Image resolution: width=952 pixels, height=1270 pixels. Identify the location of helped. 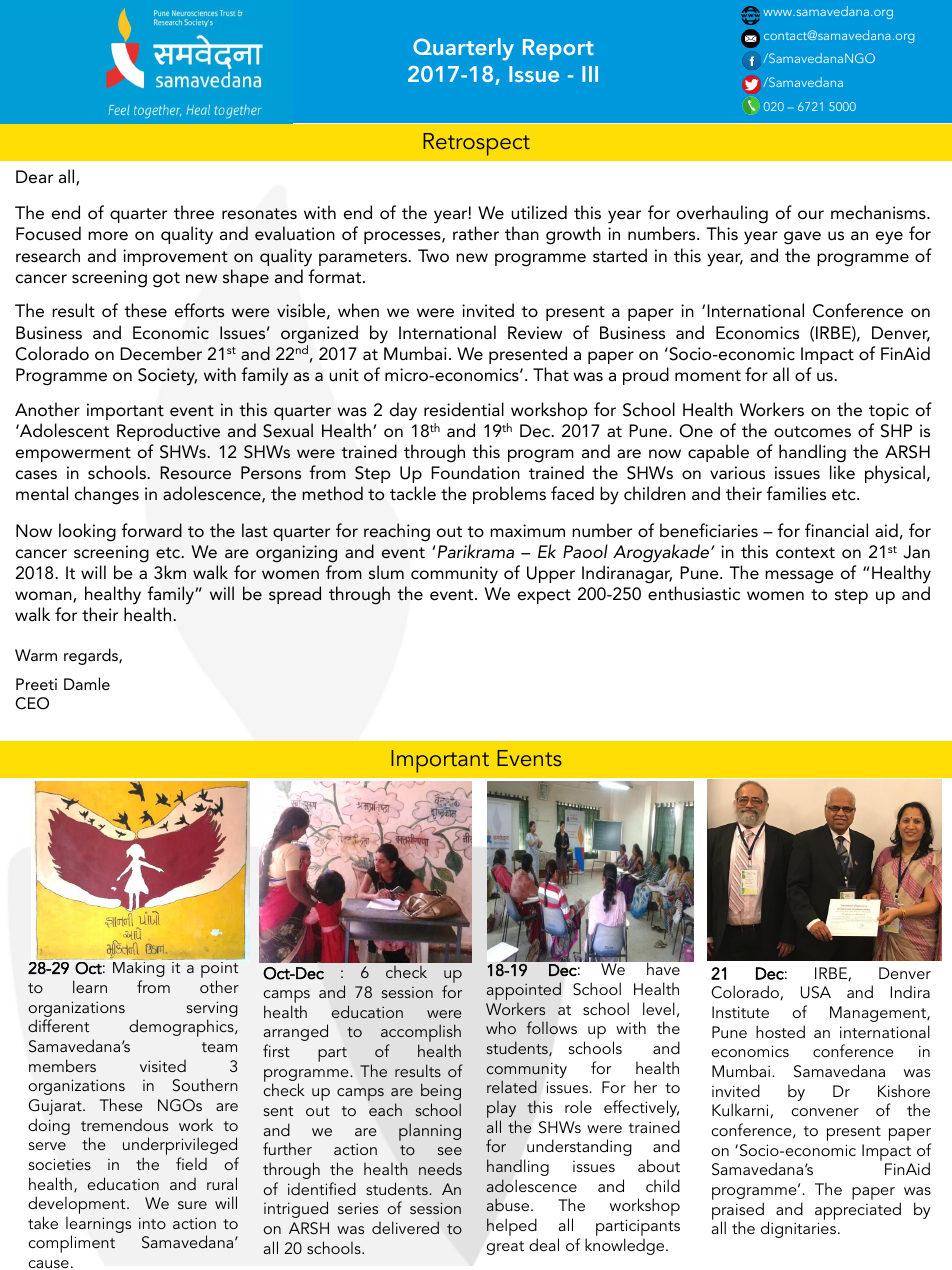
(512, 1228).
